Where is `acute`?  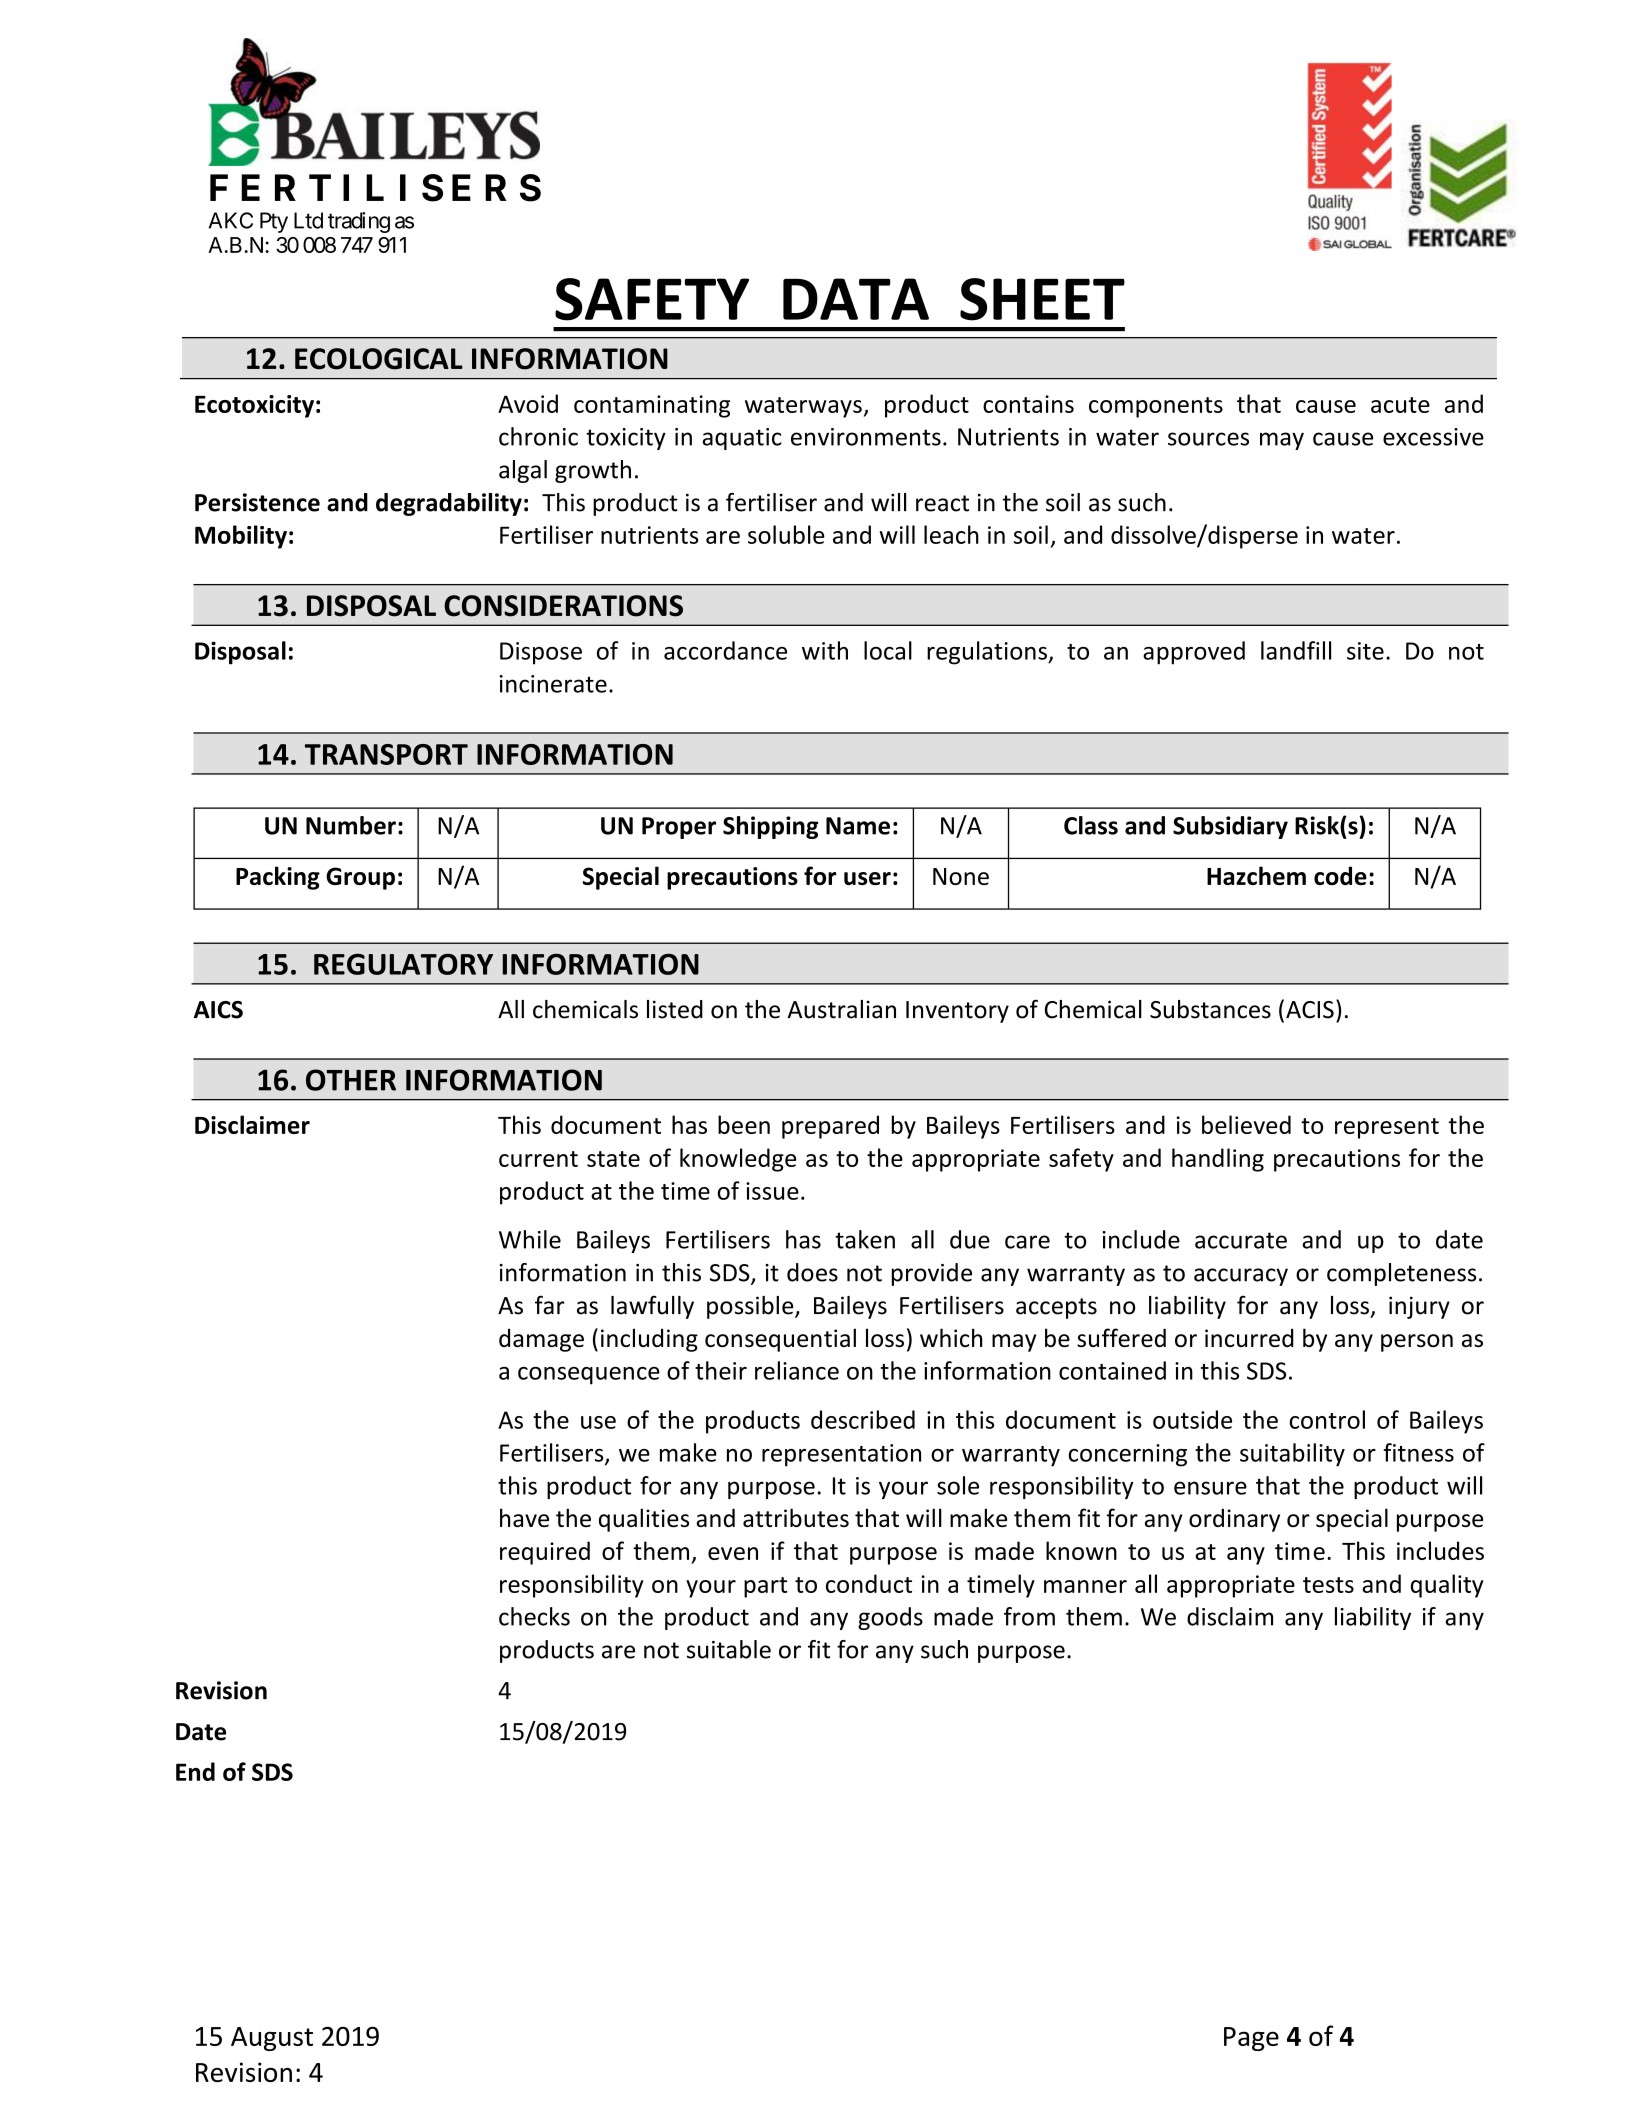 acute is located at coordinates (1400, 405).
